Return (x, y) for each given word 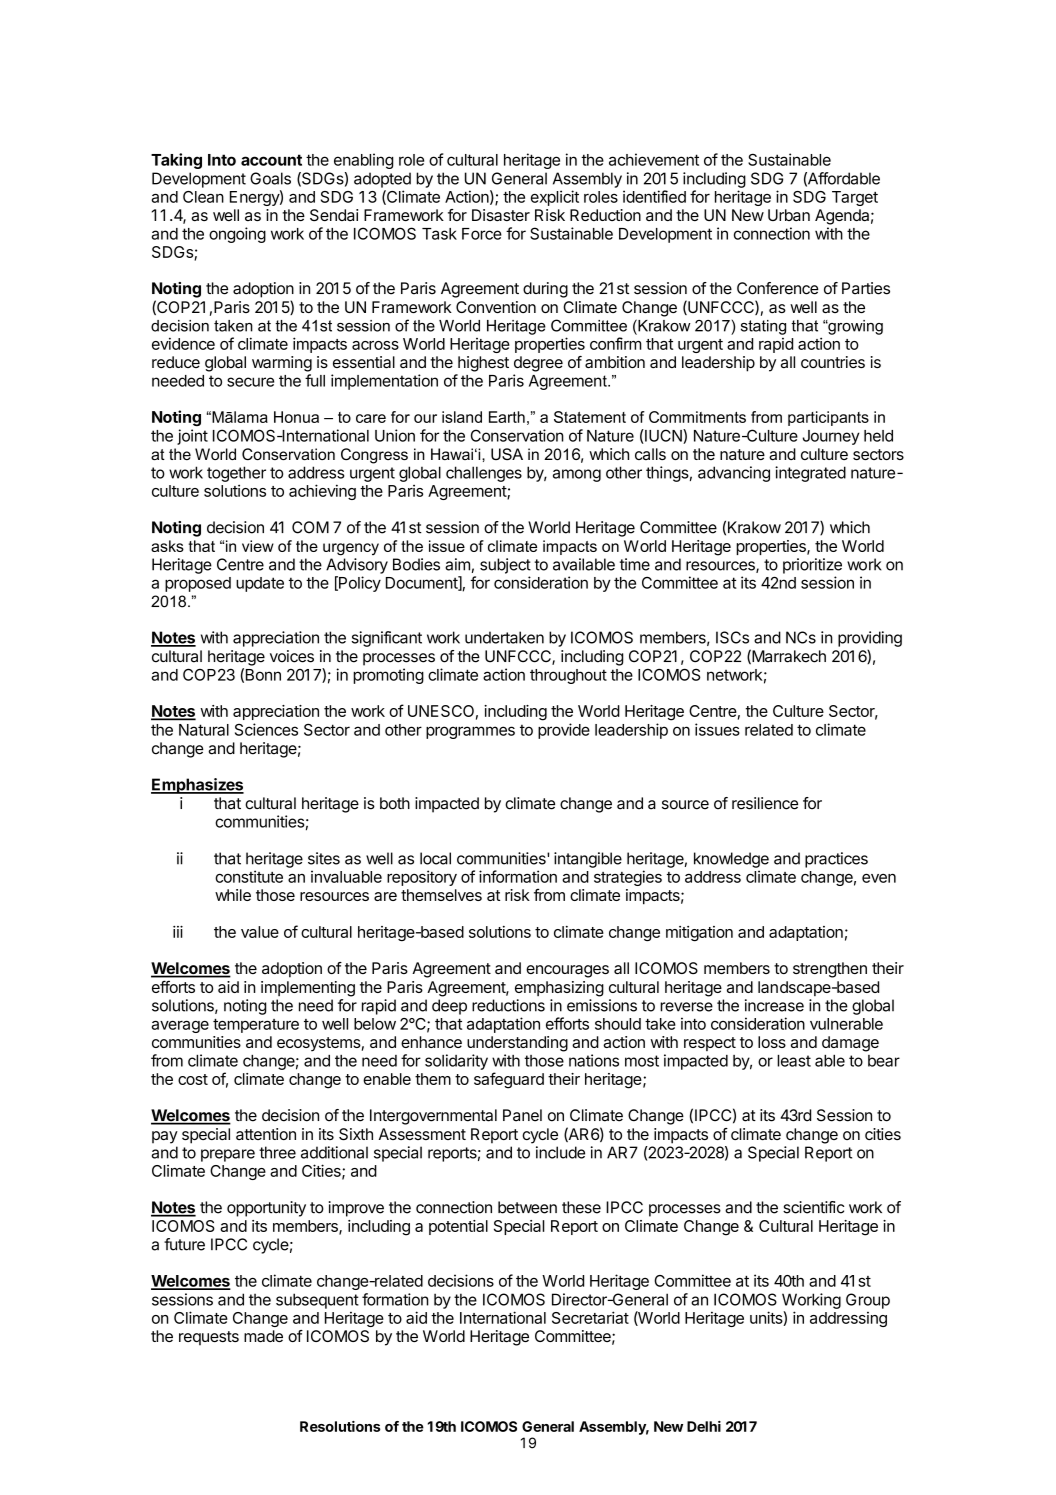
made (263, 1336)
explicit (555, 198)
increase (774, 1005)
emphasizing (559, 989)
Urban (789, 215)
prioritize (812, 566)
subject (505, 566)
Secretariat (590, 1317)
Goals (270, 178)
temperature (256, 1026)
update (260, 584)
